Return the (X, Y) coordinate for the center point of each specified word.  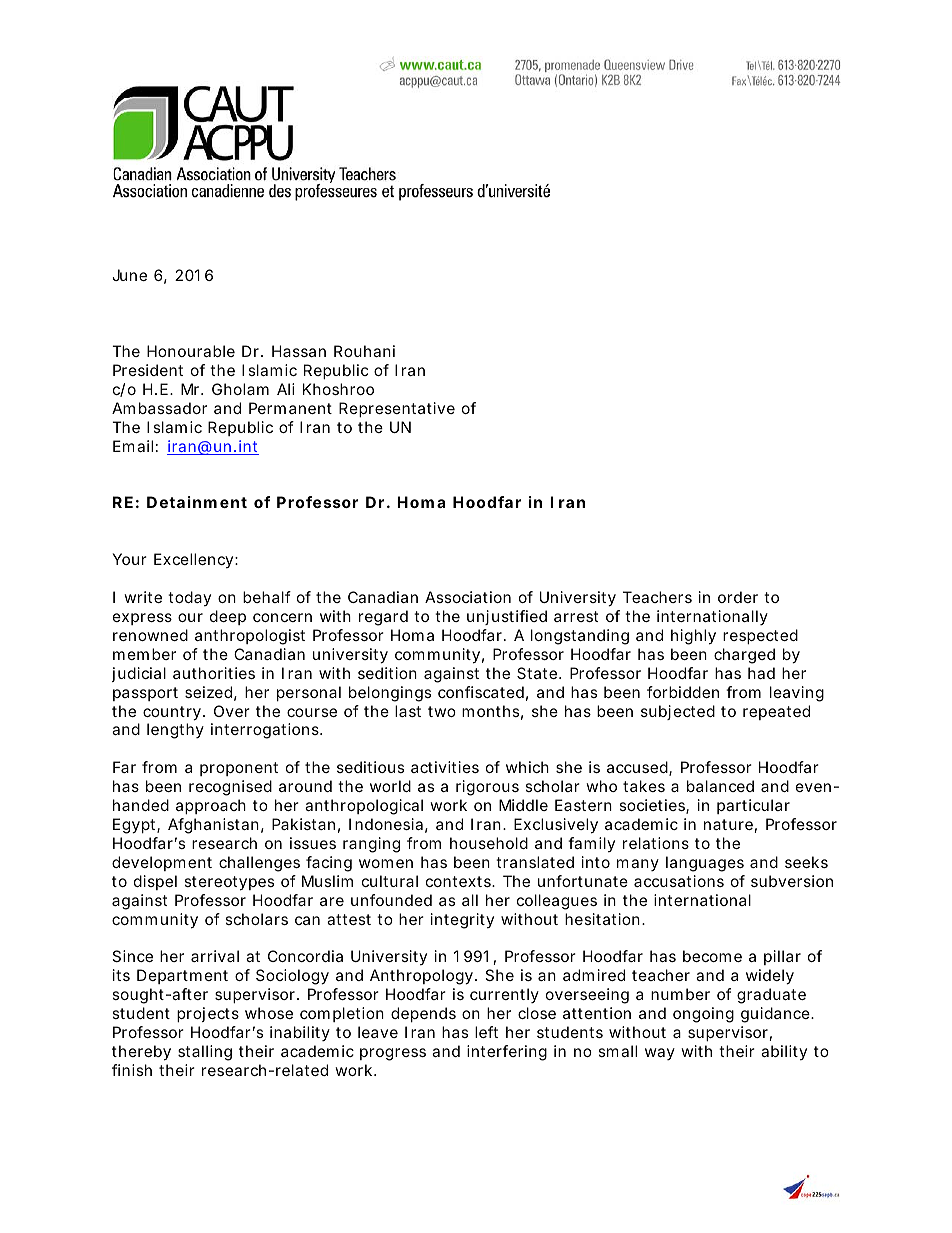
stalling (205, 1053)
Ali (286, 389)
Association (468, 597)
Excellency (196, 560)
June (129, 275)
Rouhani (364, 351)
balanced (720, 786)
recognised (230, 788)
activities (445, 767)
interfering (507, 1053)
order (738, 597)
